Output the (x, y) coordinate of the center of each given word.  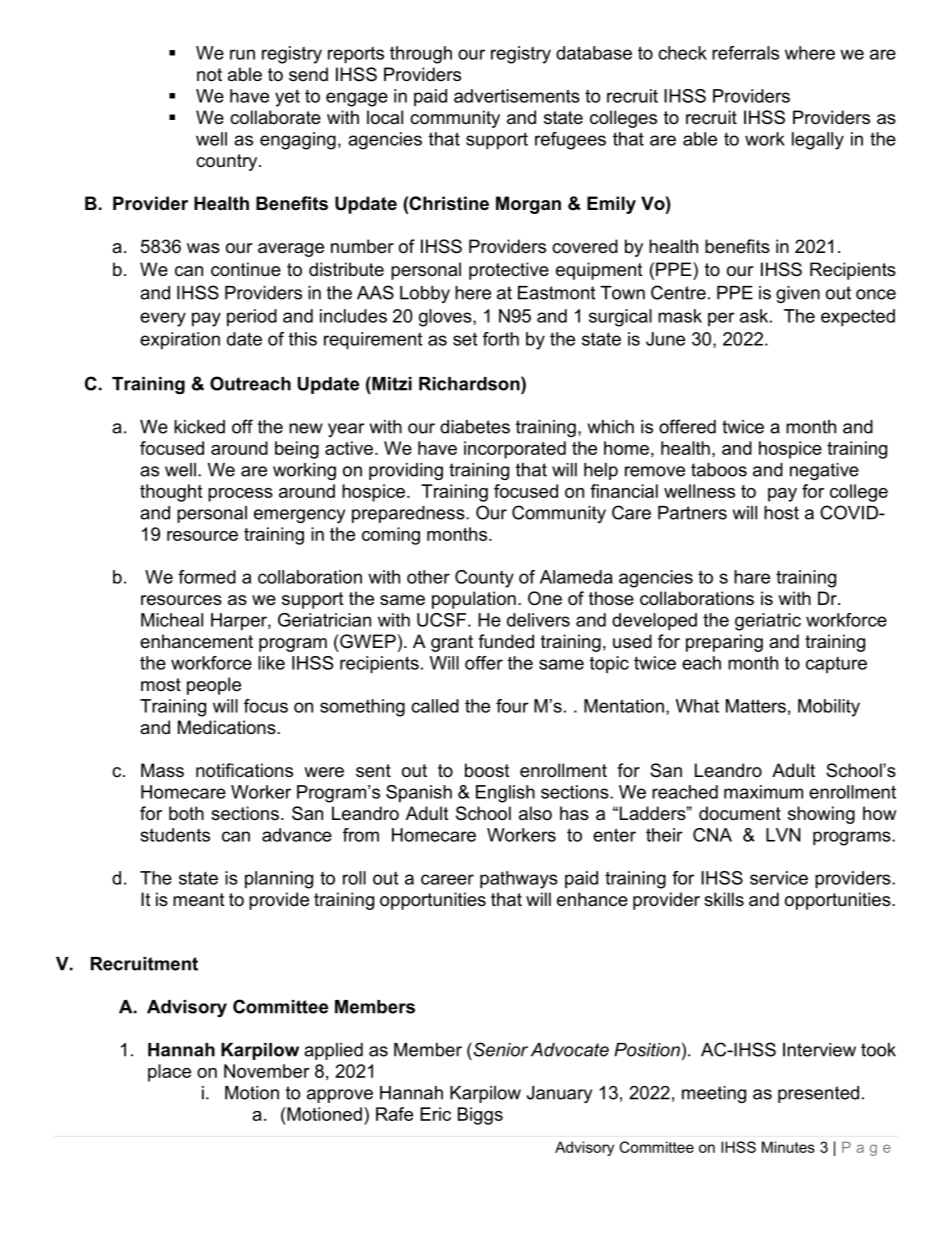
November (267, 1071)
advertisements (517, 96)
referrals (745, 53)
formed (207, 577)
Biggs (480, 1116)
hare (752, 577)
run (242, 54)
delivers (538, 620)
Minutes (788, 1147)
